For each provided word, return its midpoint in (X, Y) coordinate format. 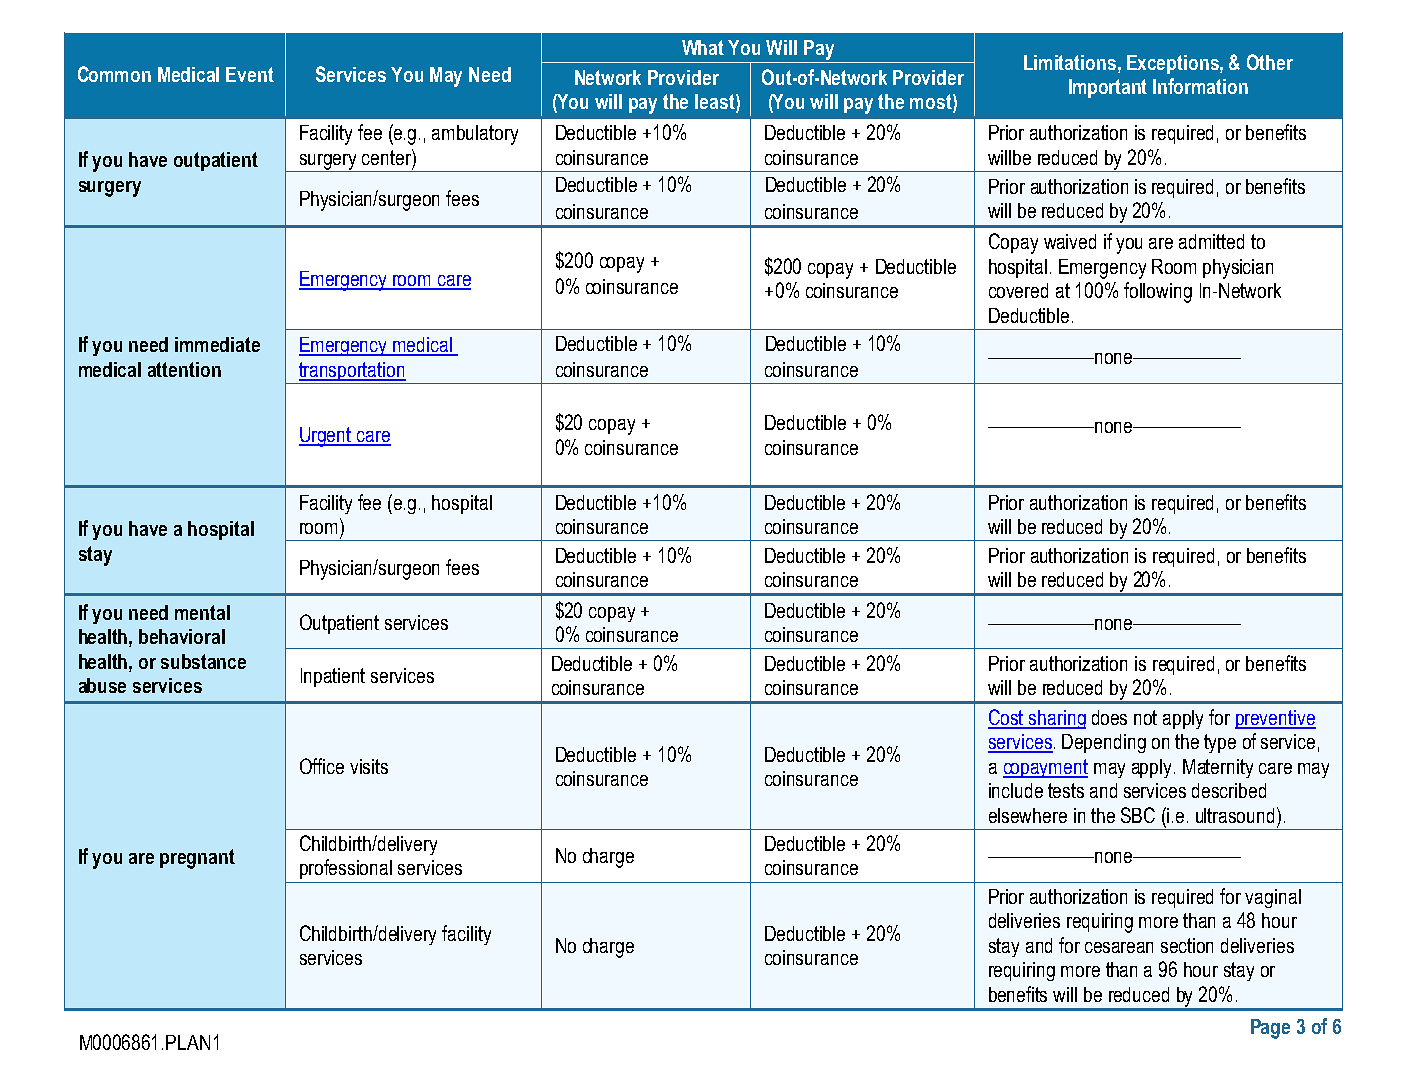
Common (114, 74)
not (1145, 717)
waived (1070, 241)
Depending (1104, 743)
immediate (217, 344)
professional (346, 869)
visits (369, 766)
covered (1018, 290)
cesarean (1119, 947)
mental (202, 612)
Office (322, 766)
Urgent (326, 437)
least (716, 103)
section (1187, 945)
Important (1108, 88)
